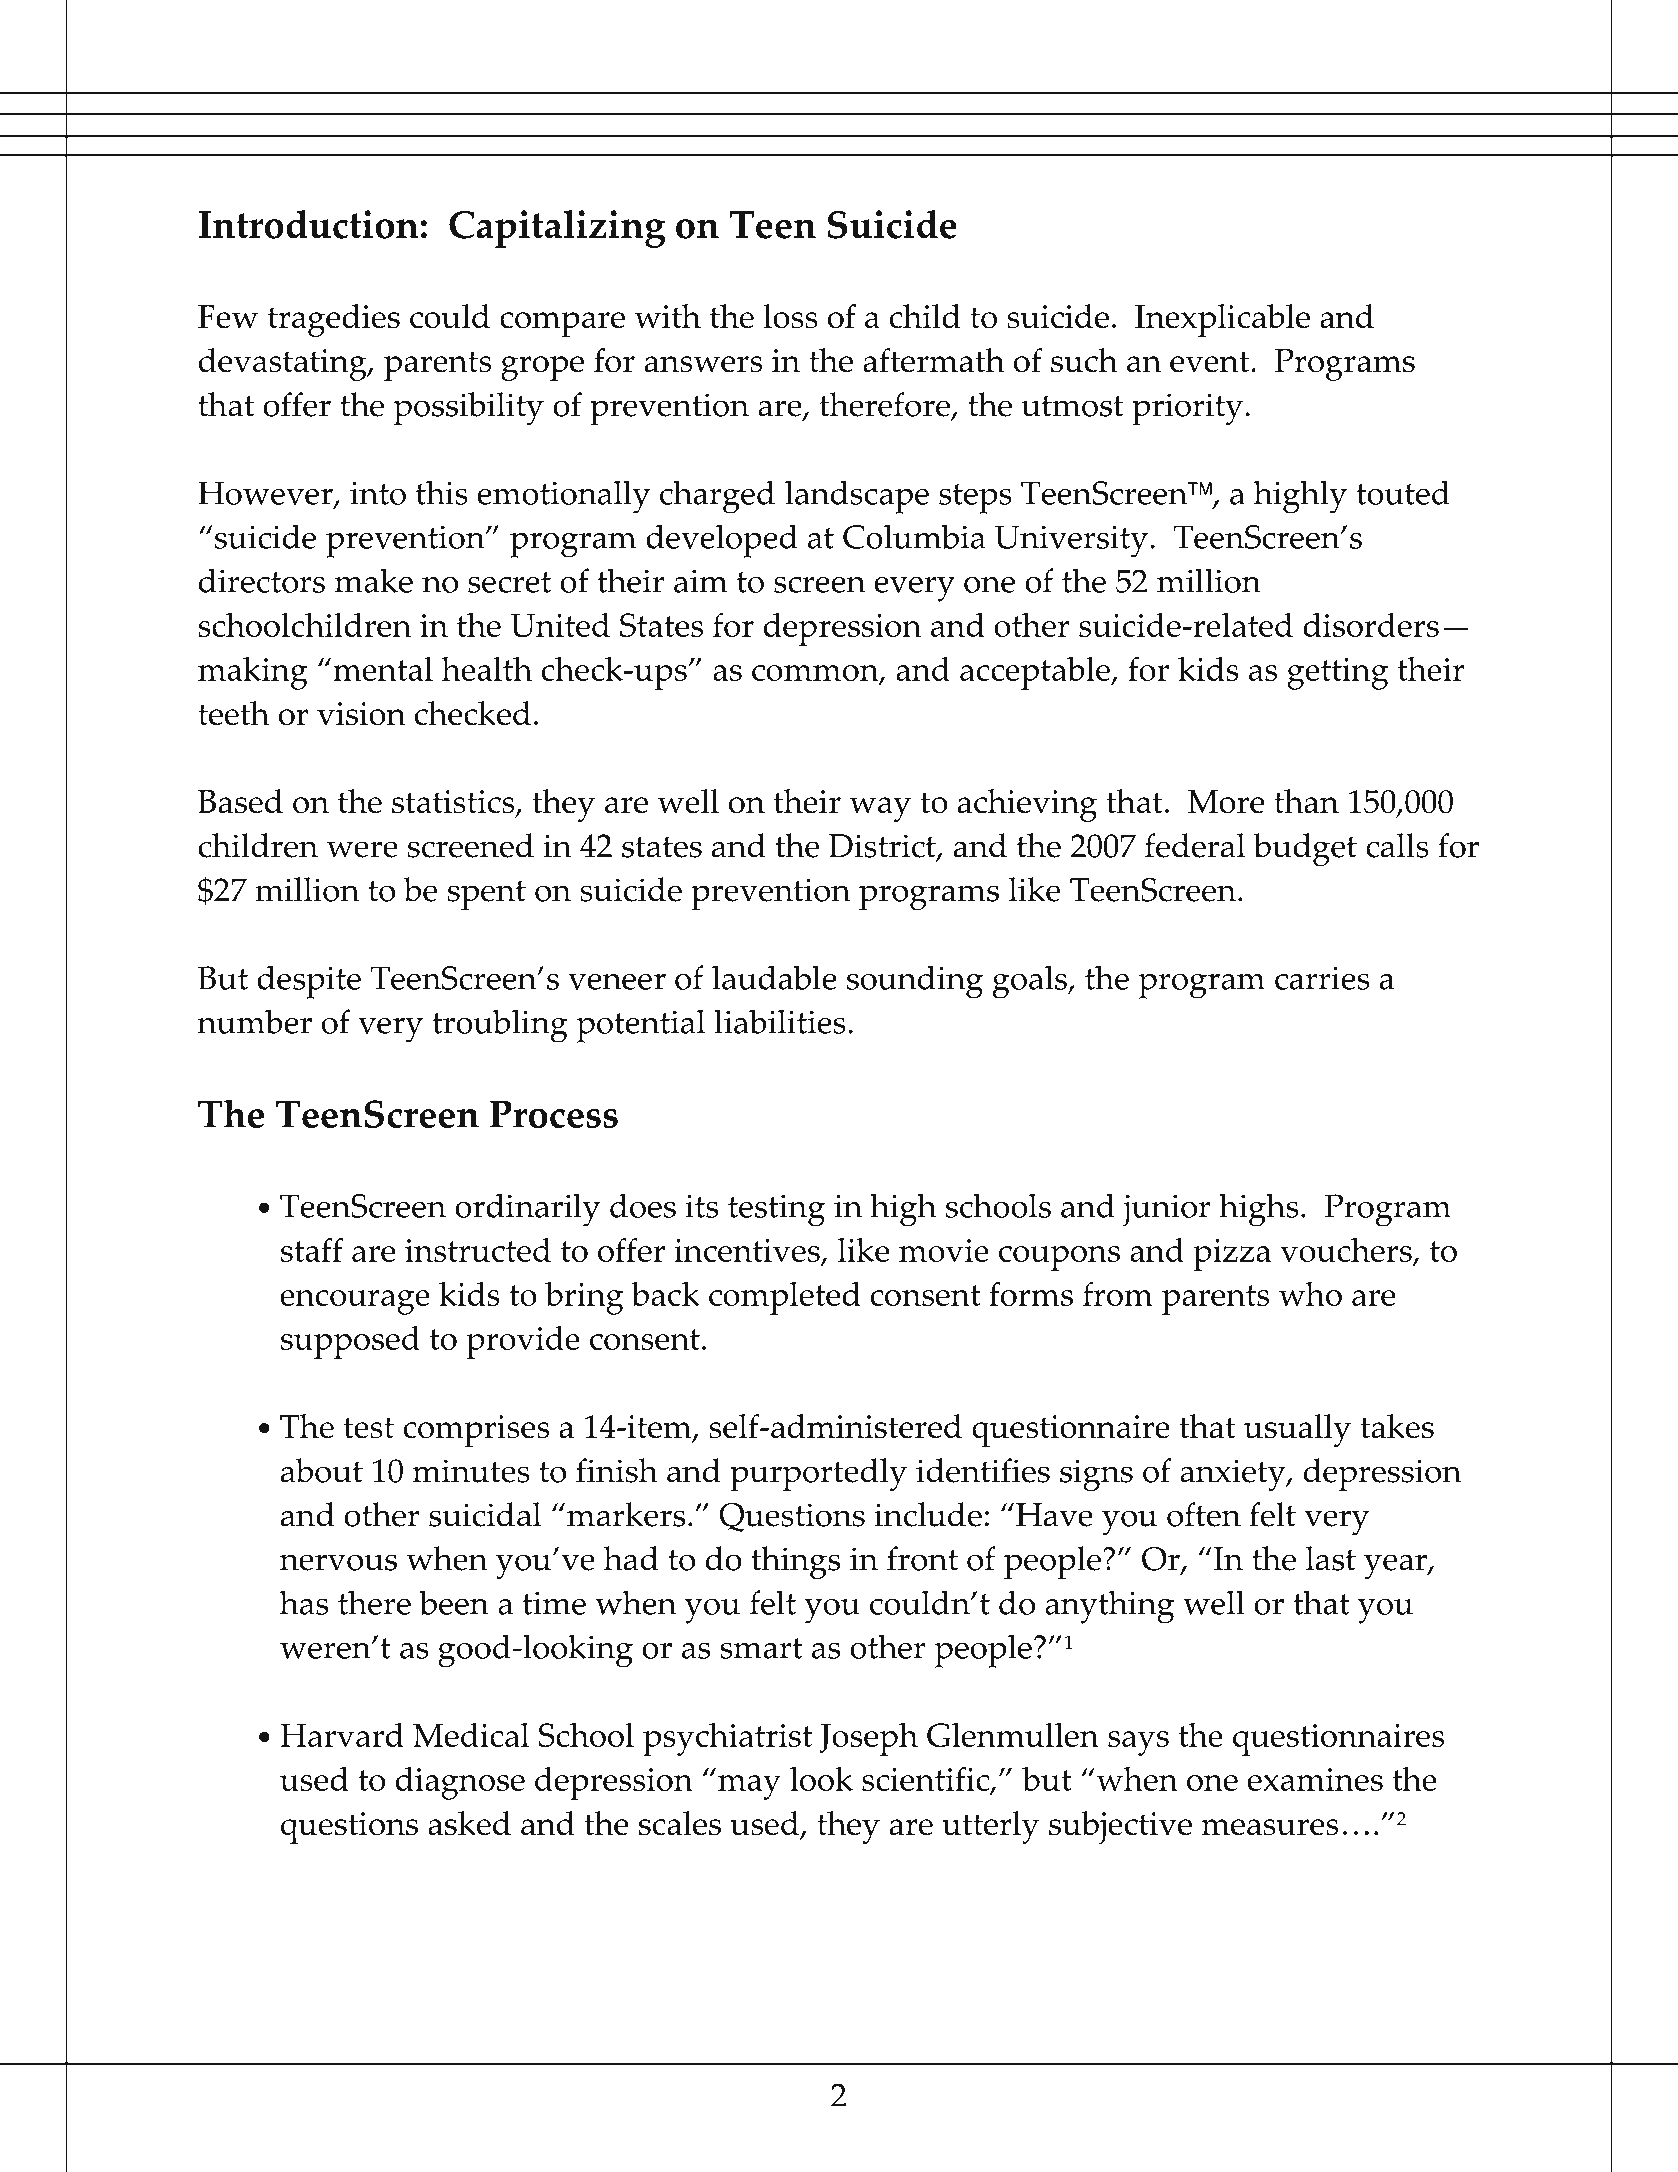  What do you see at coordinates (334, 320) in the page?
I see `tragedies` at bounding box center [334, 320].
